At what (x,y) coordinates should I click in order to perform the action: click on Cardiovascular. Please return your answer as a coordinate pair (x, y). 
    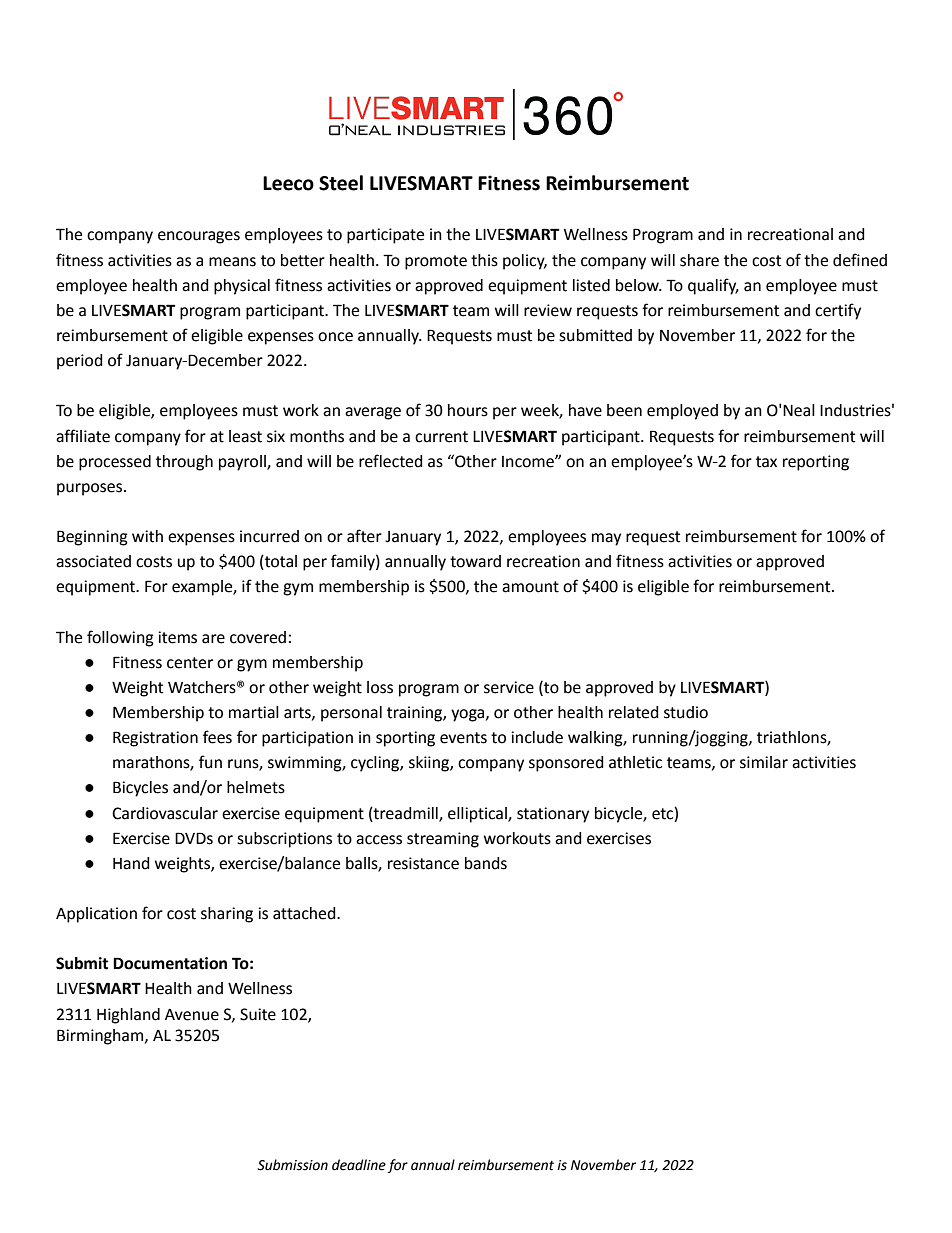
    Looking at the image, I should click on (165, 813).
